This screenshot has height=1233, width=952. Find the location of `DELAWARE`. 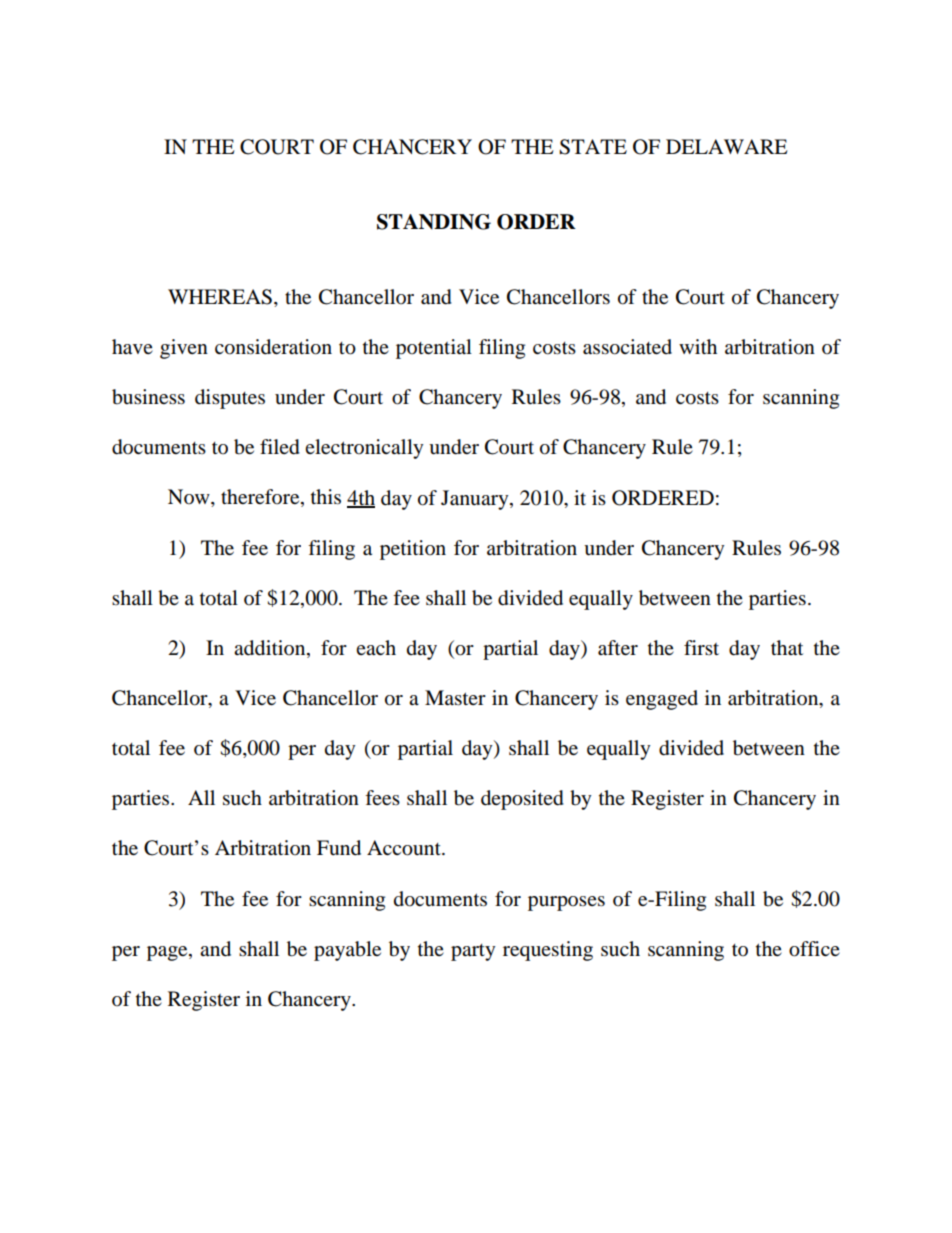

DELAWARE is located at coordinates (727, 146).
